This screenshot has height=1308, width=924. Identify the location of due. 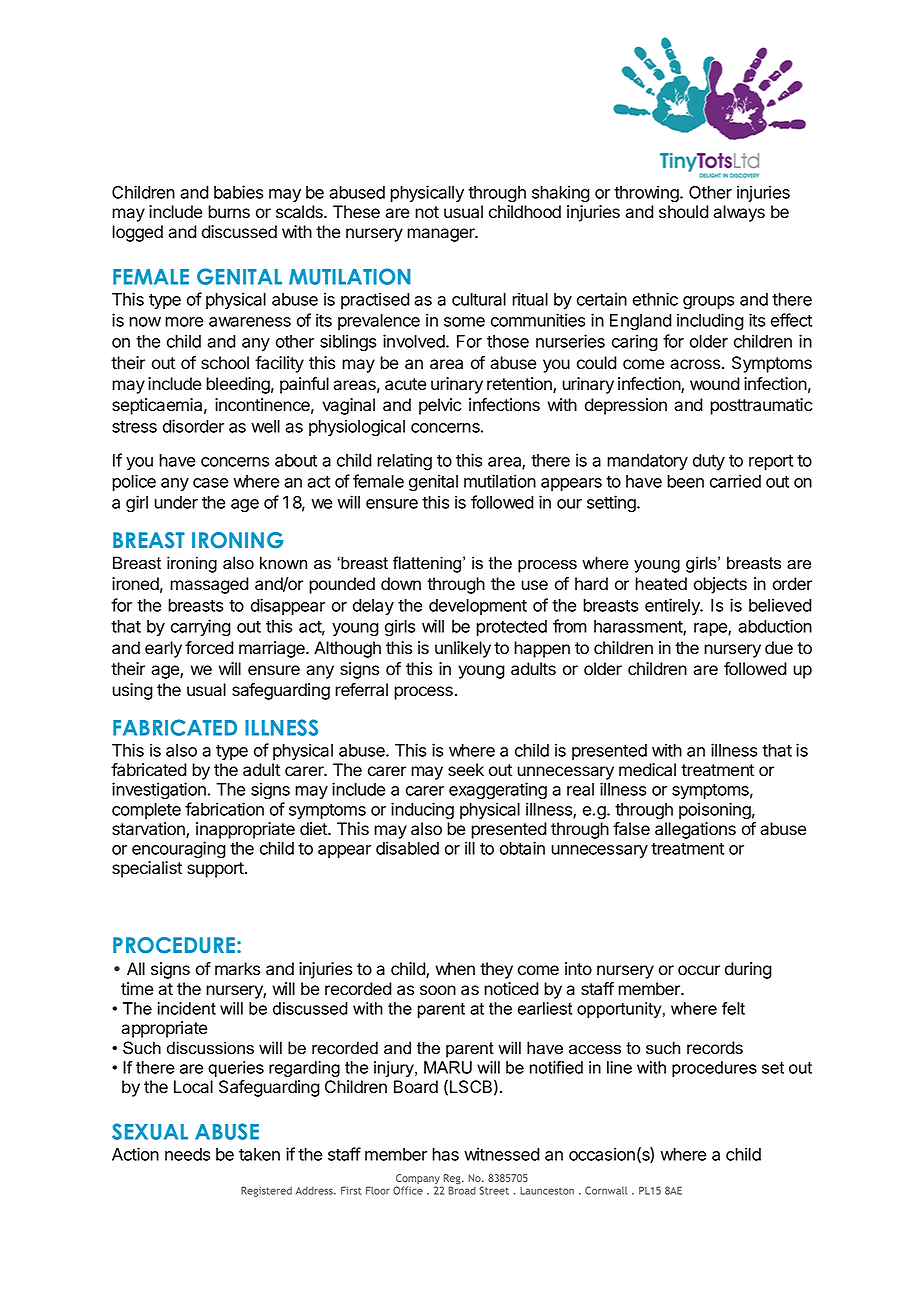
(779, 648).
